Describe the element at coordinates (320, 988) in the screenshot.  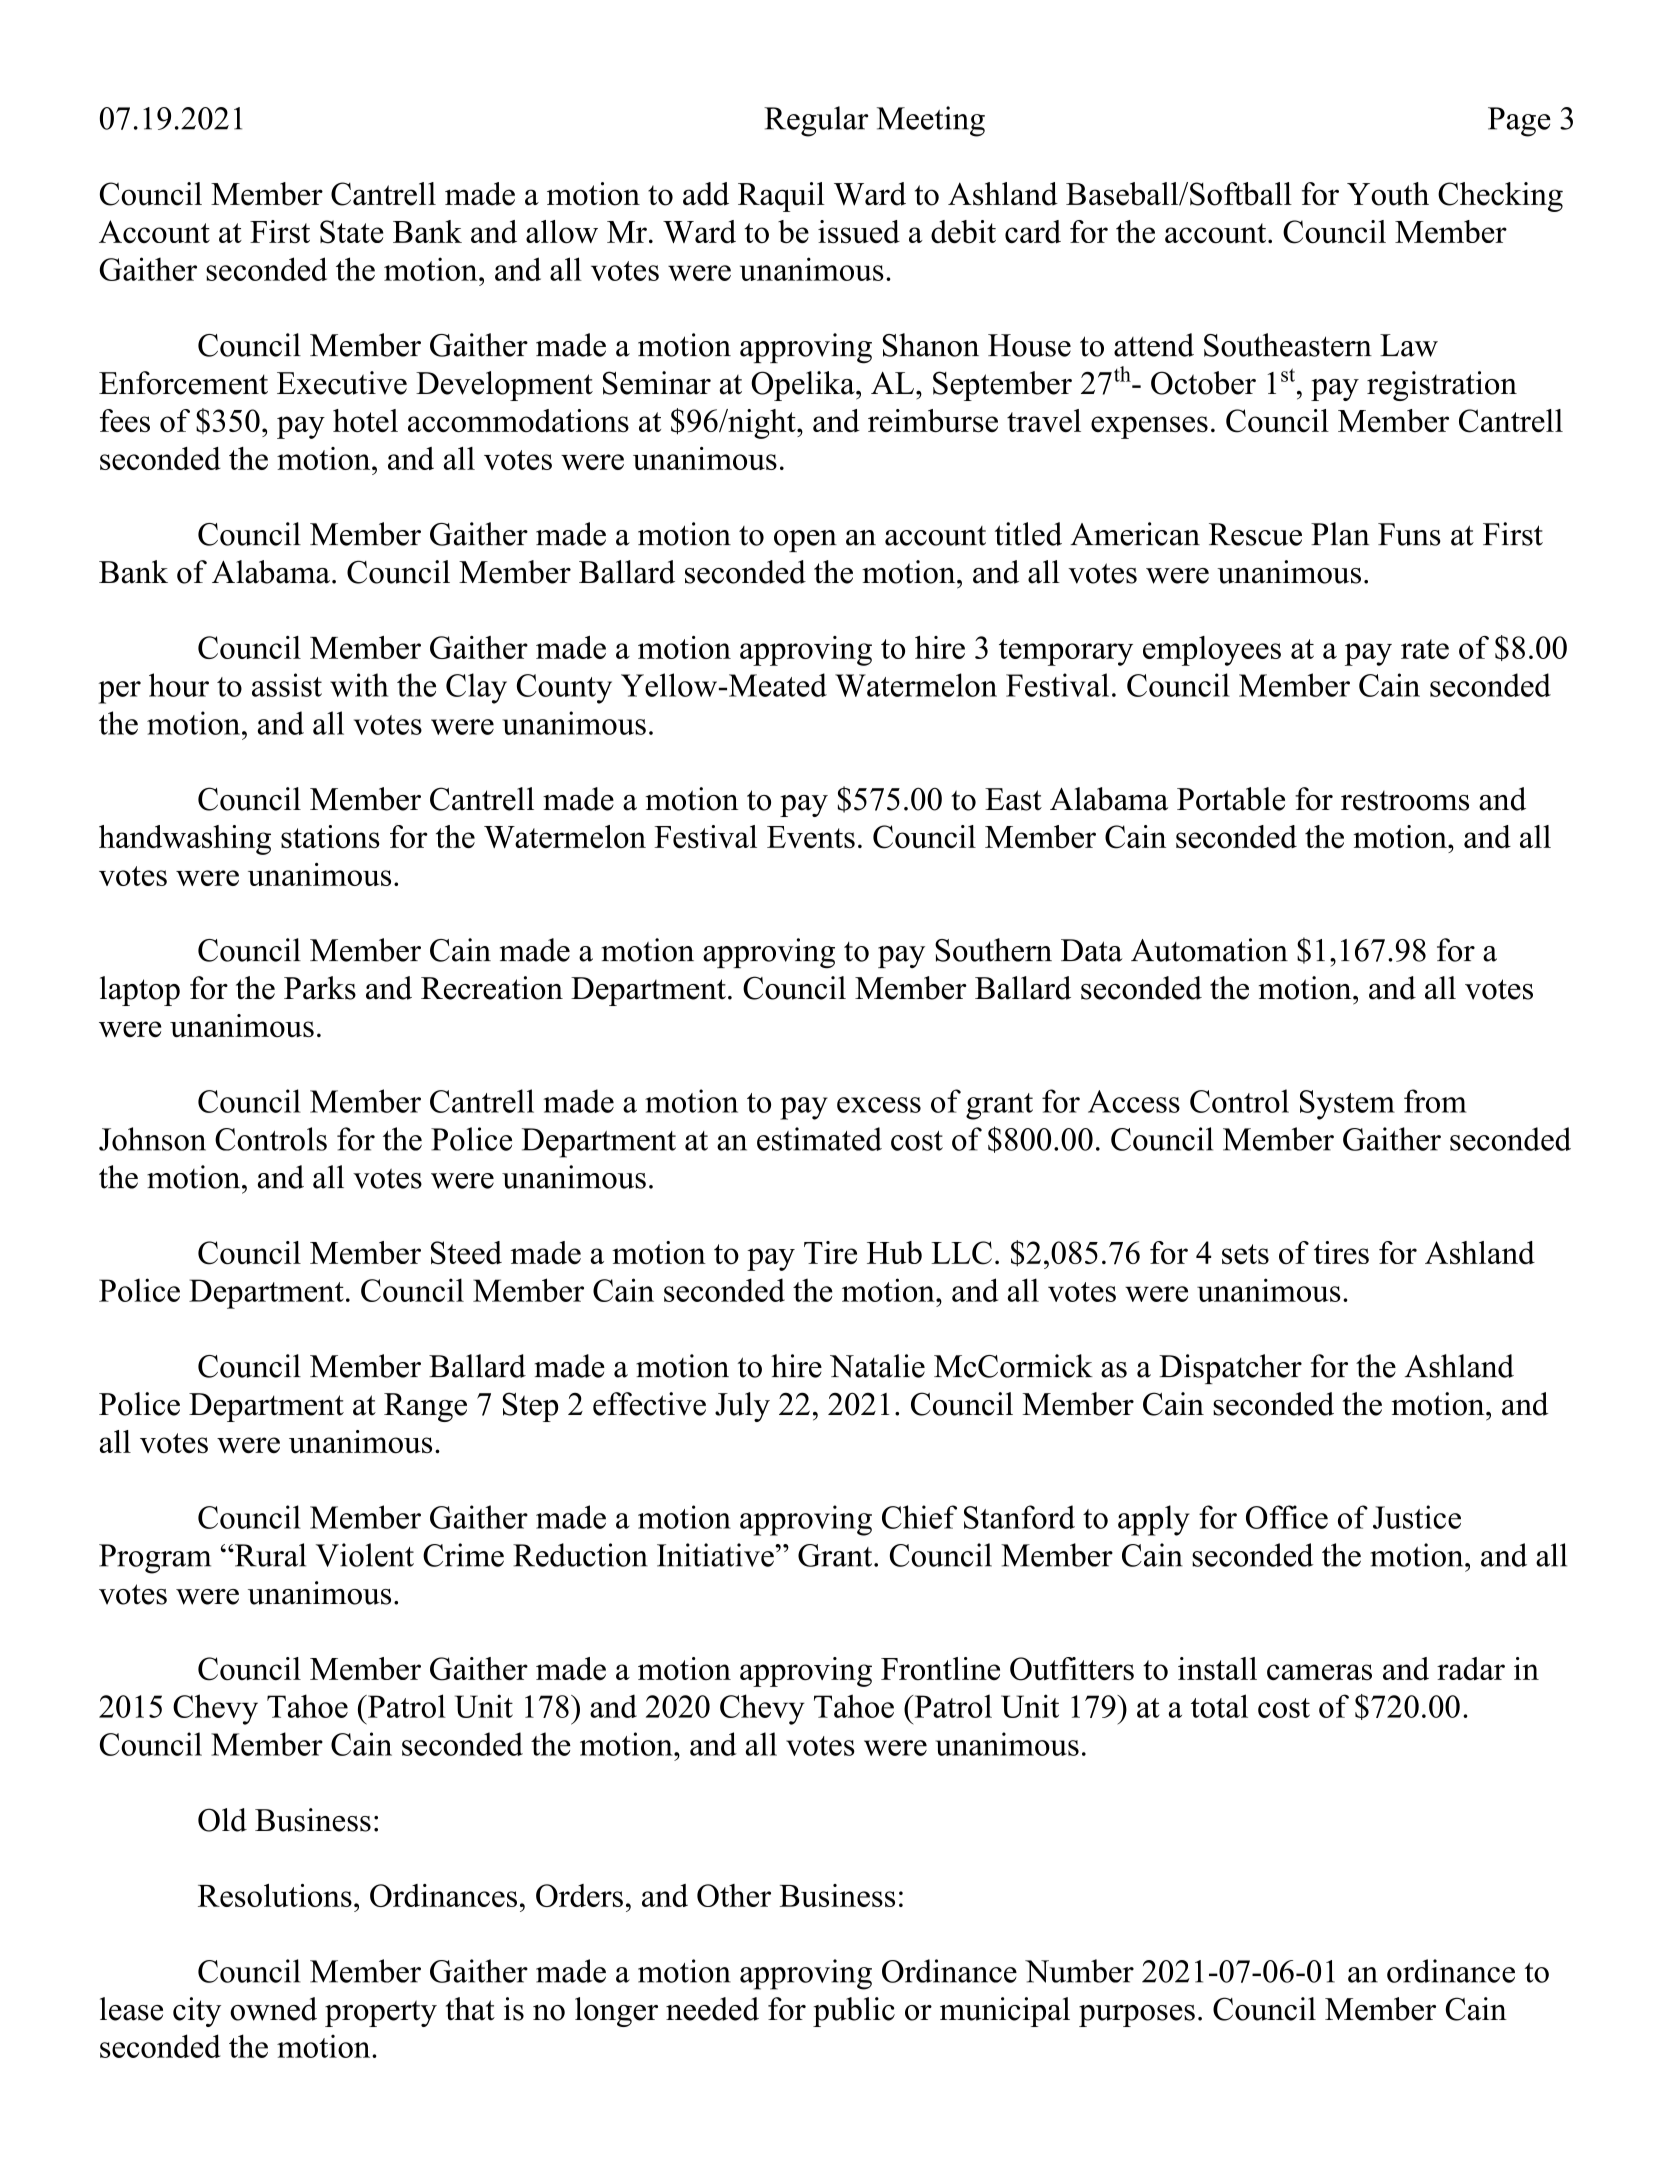
I see `Parks` at that location.
